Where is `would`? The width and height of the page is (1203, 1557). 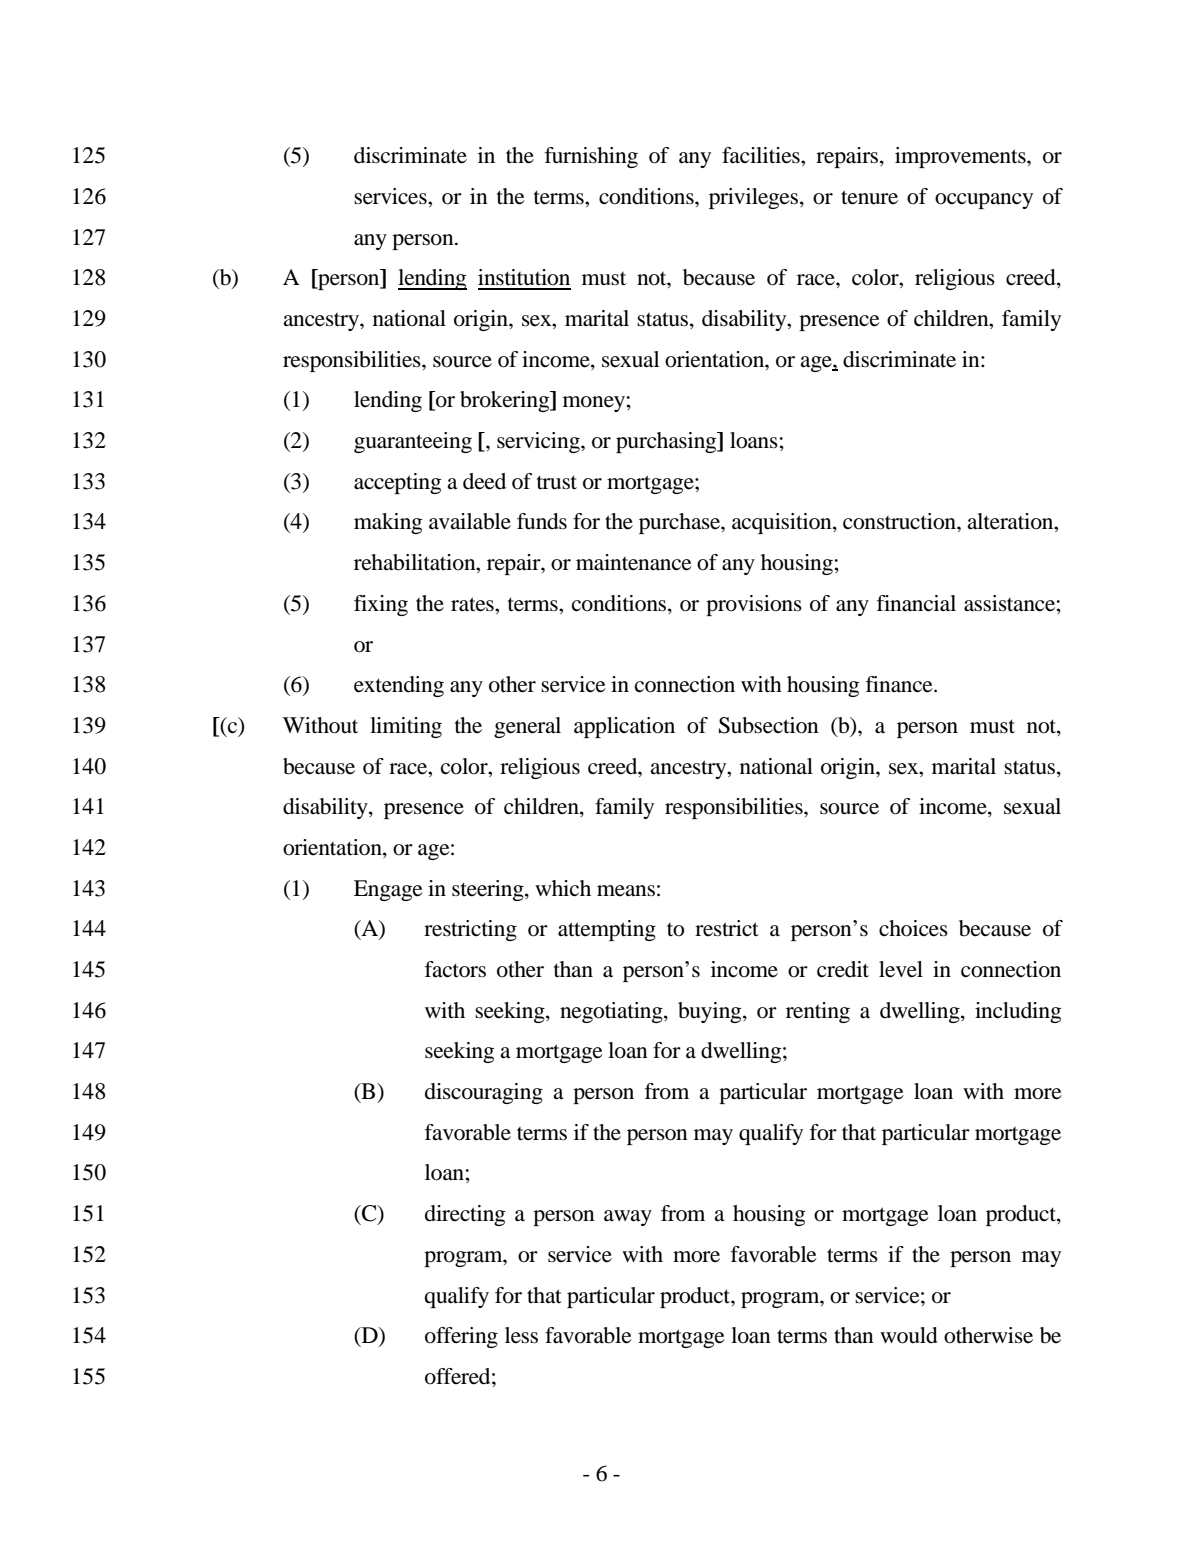
would is located at coordinates (909, 1335).
